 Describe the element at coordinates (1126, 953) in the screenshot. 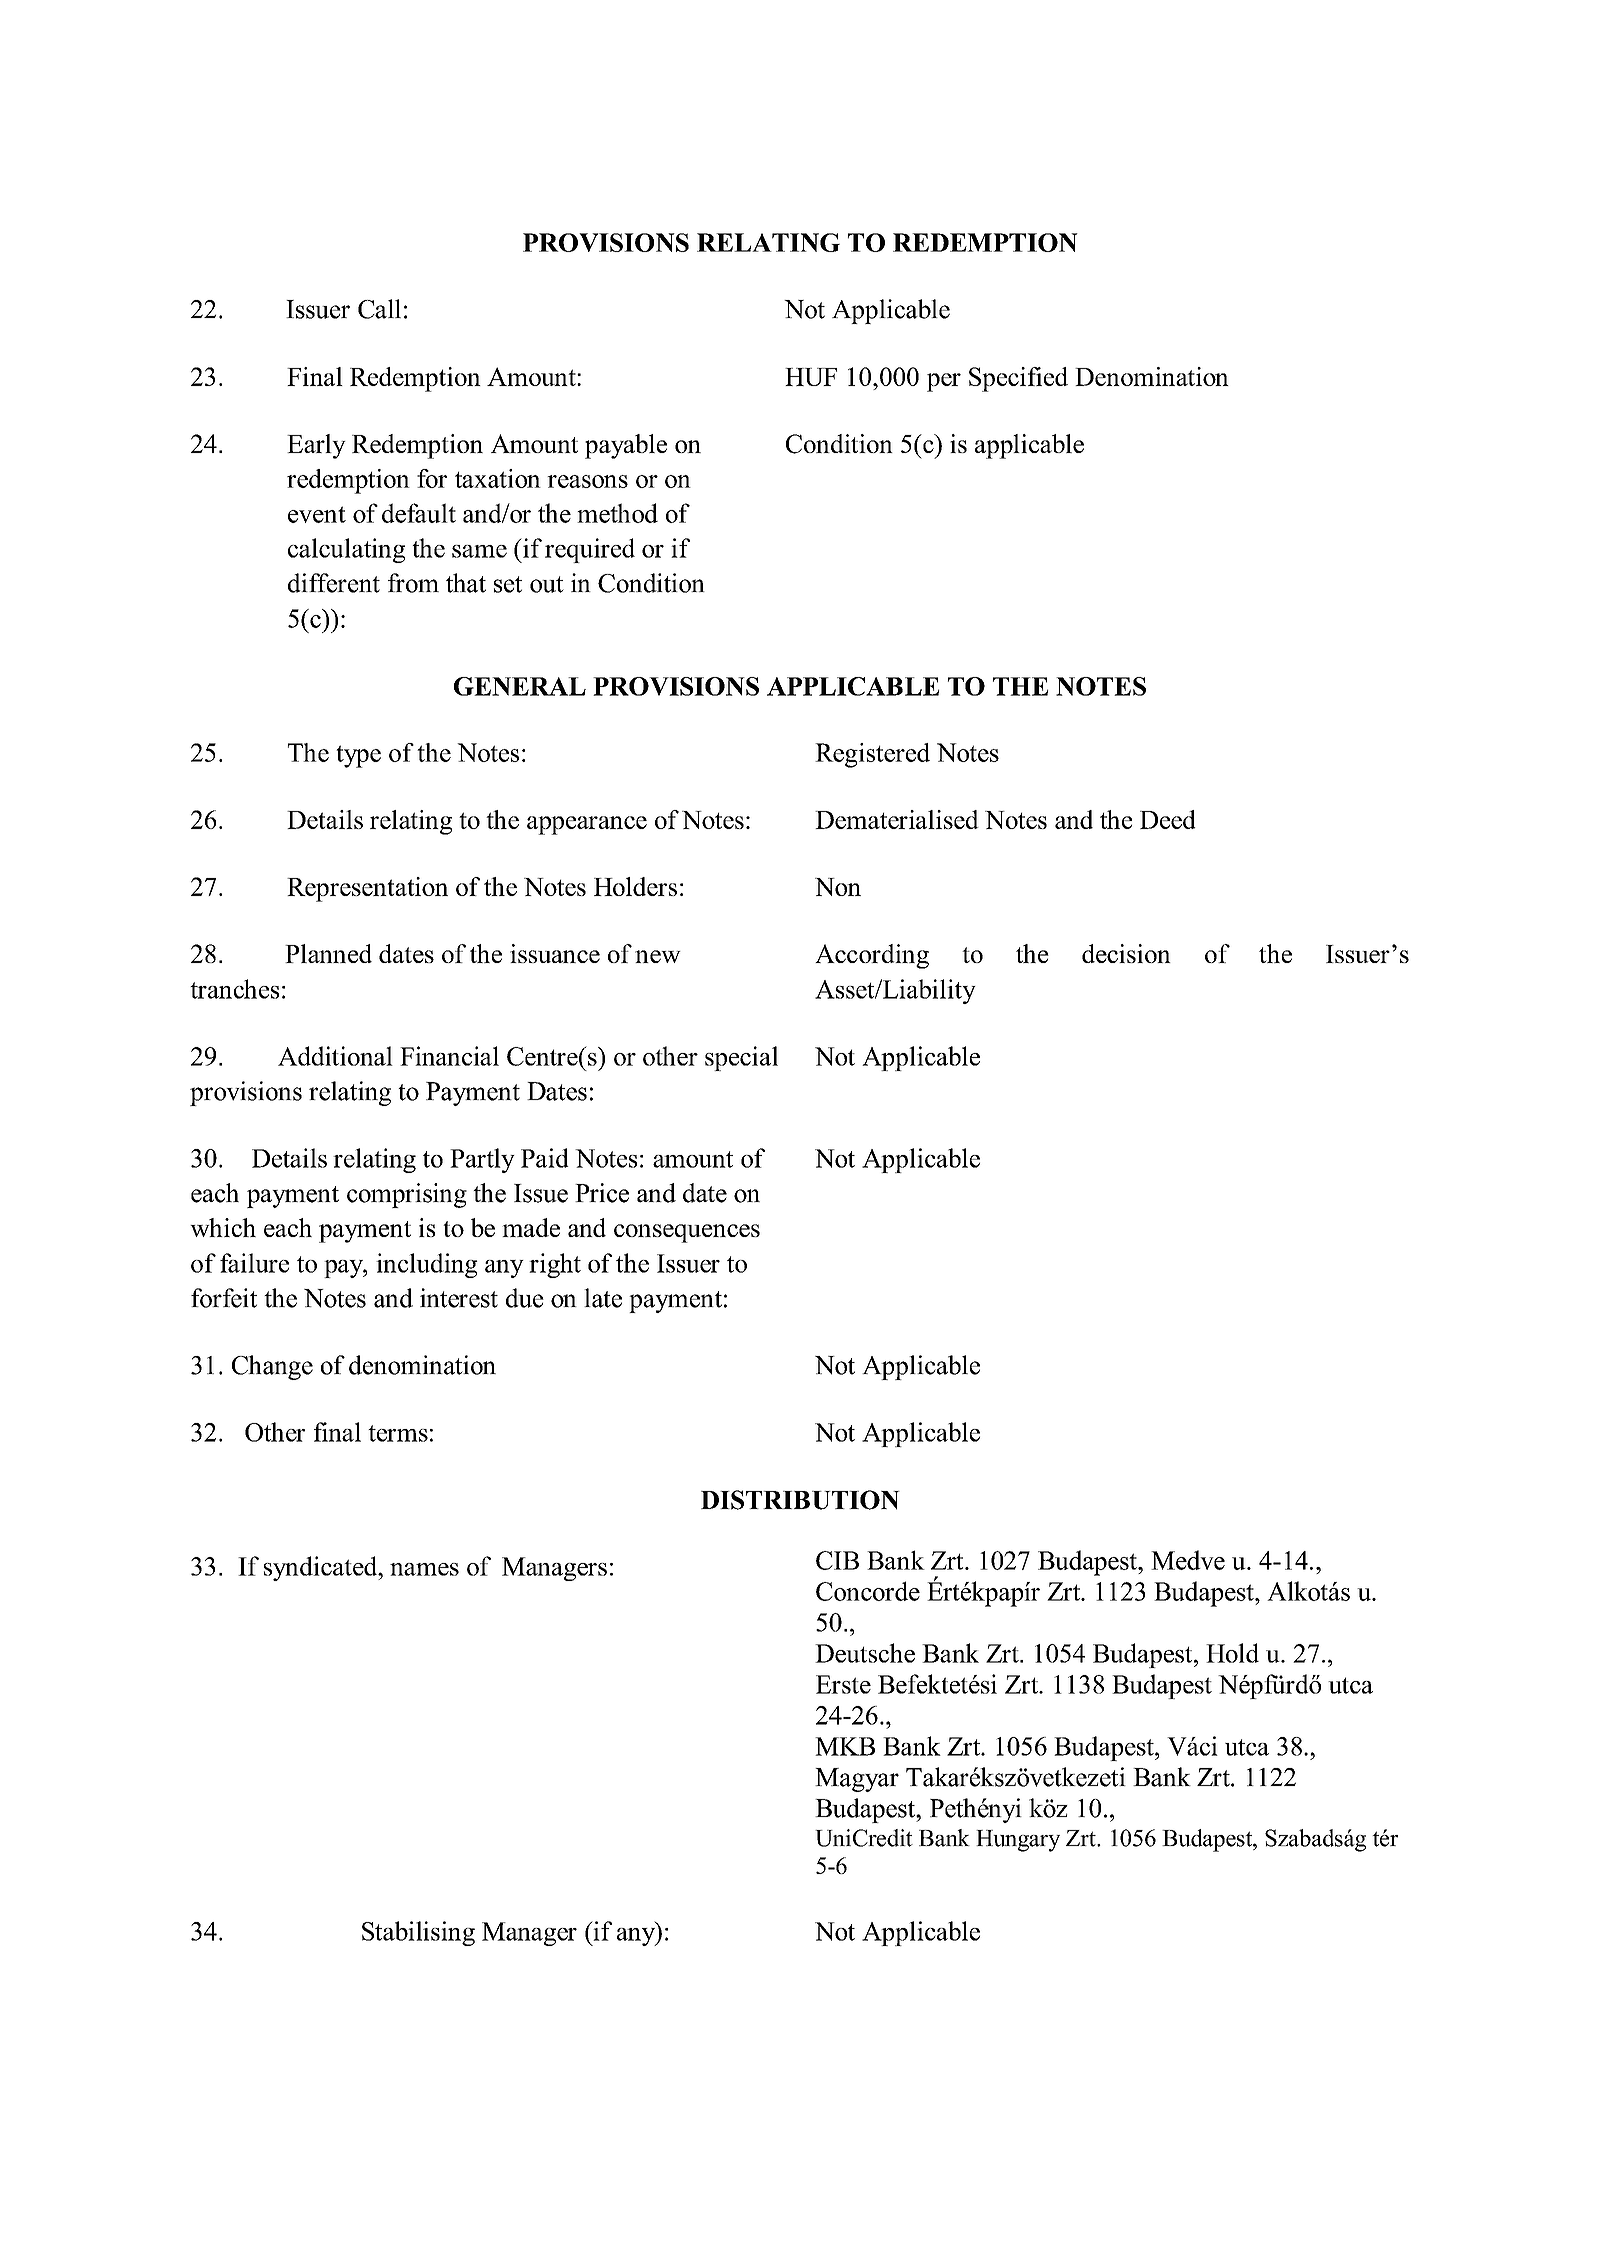

I see `decision` at that location.
